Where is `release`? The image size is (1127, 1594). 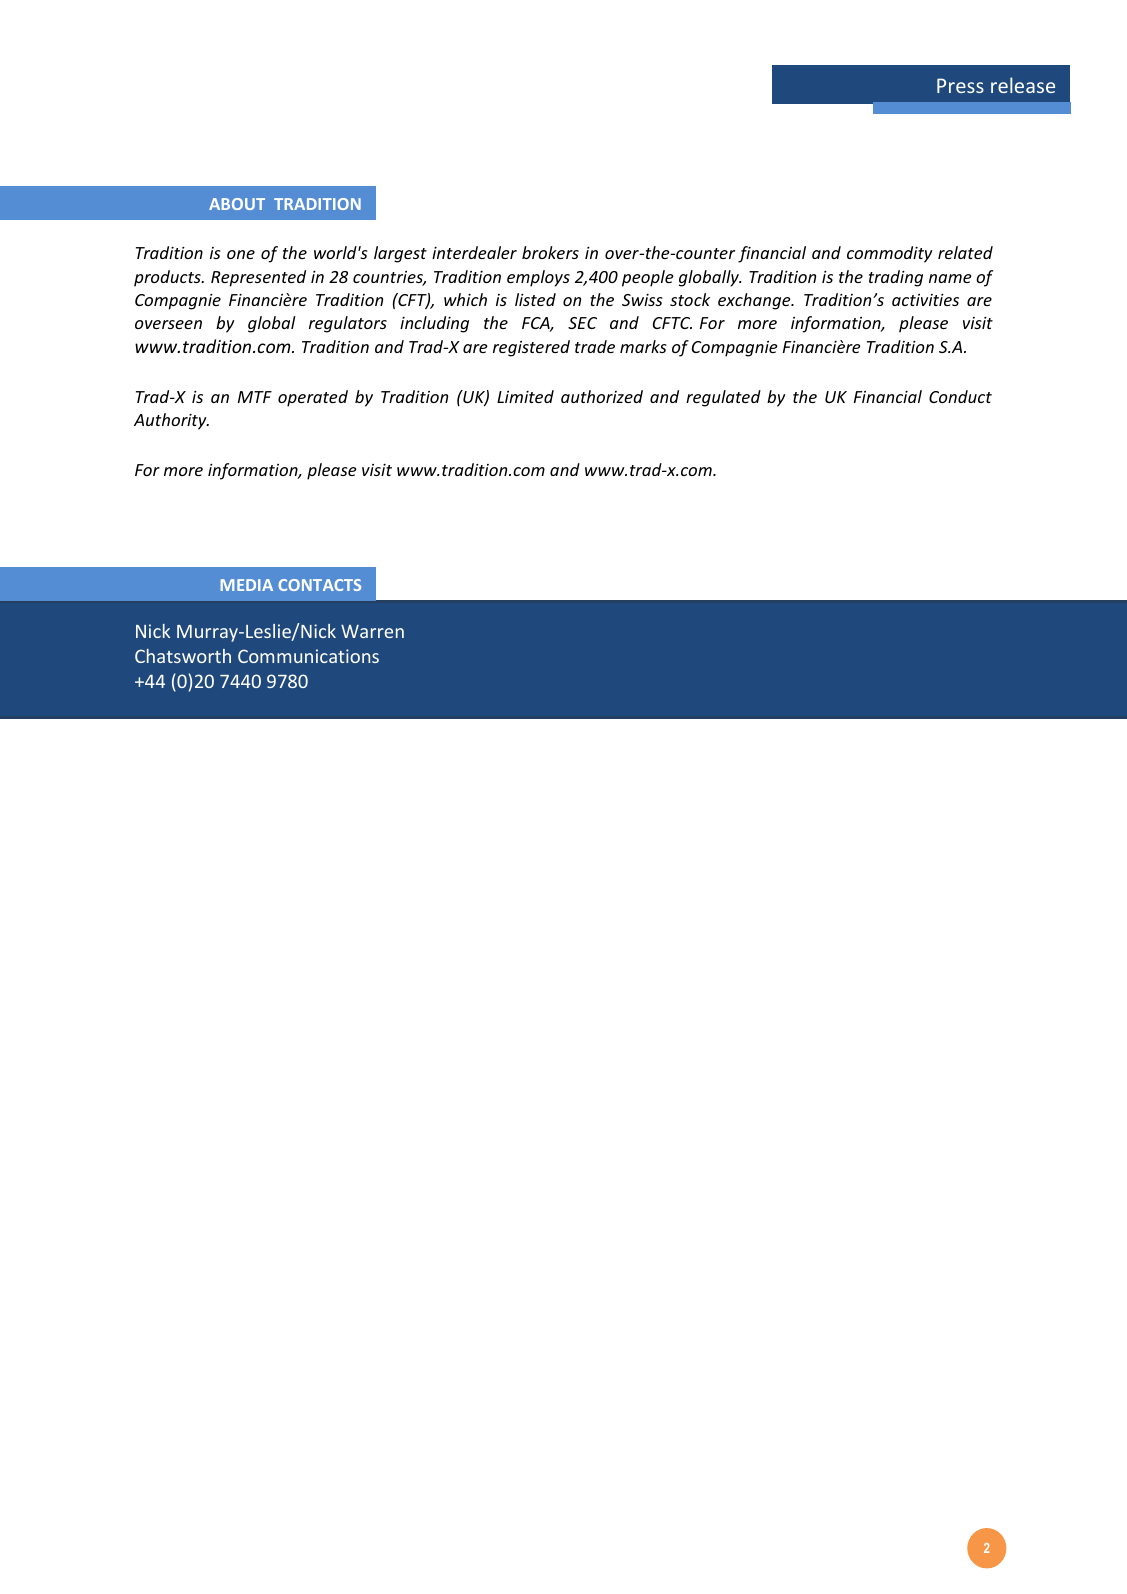
release is located at coordinates (1023, 85).
